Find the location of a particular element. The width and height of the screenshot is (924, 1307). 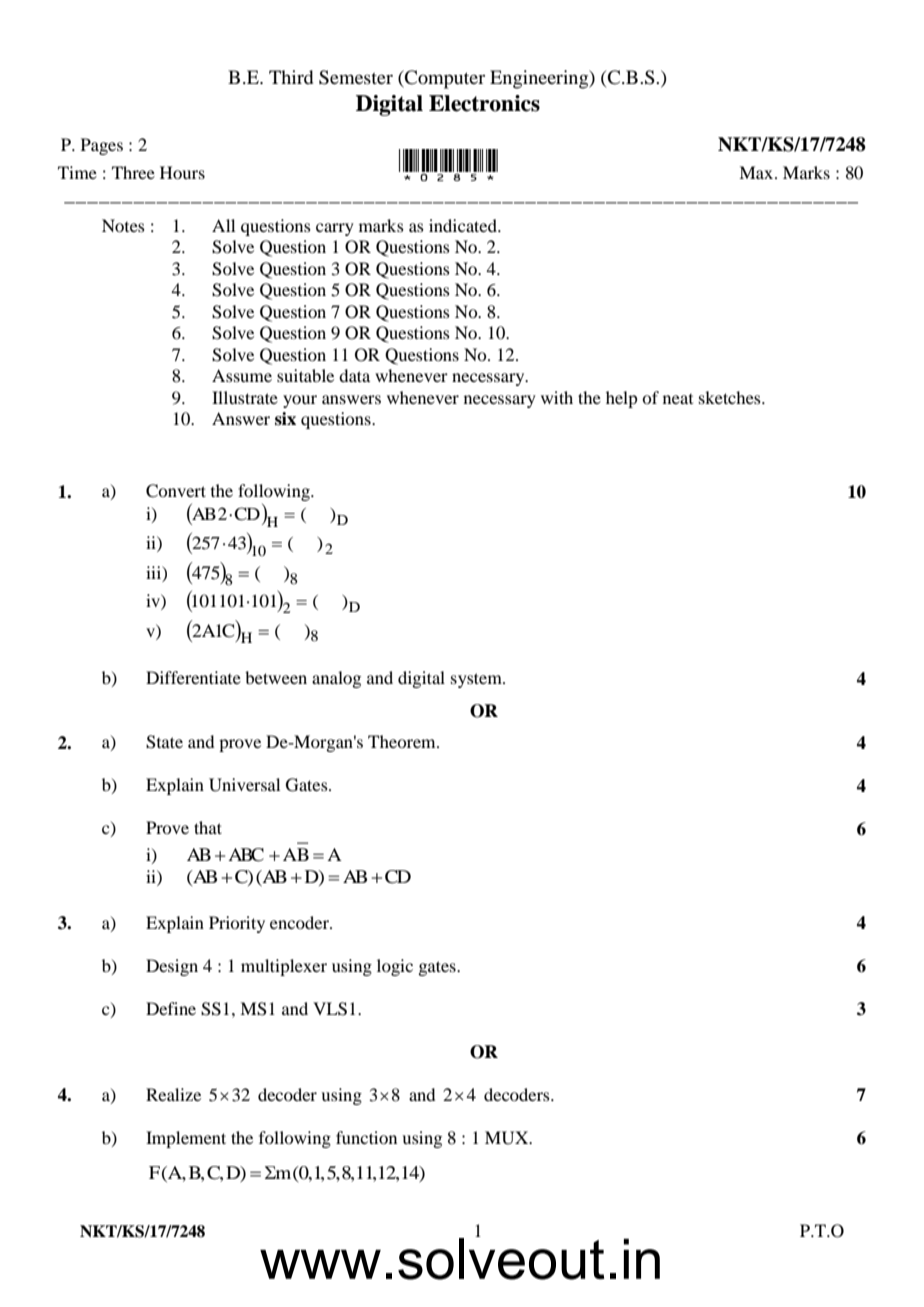

Computer is located at coordinates (444, 79).
